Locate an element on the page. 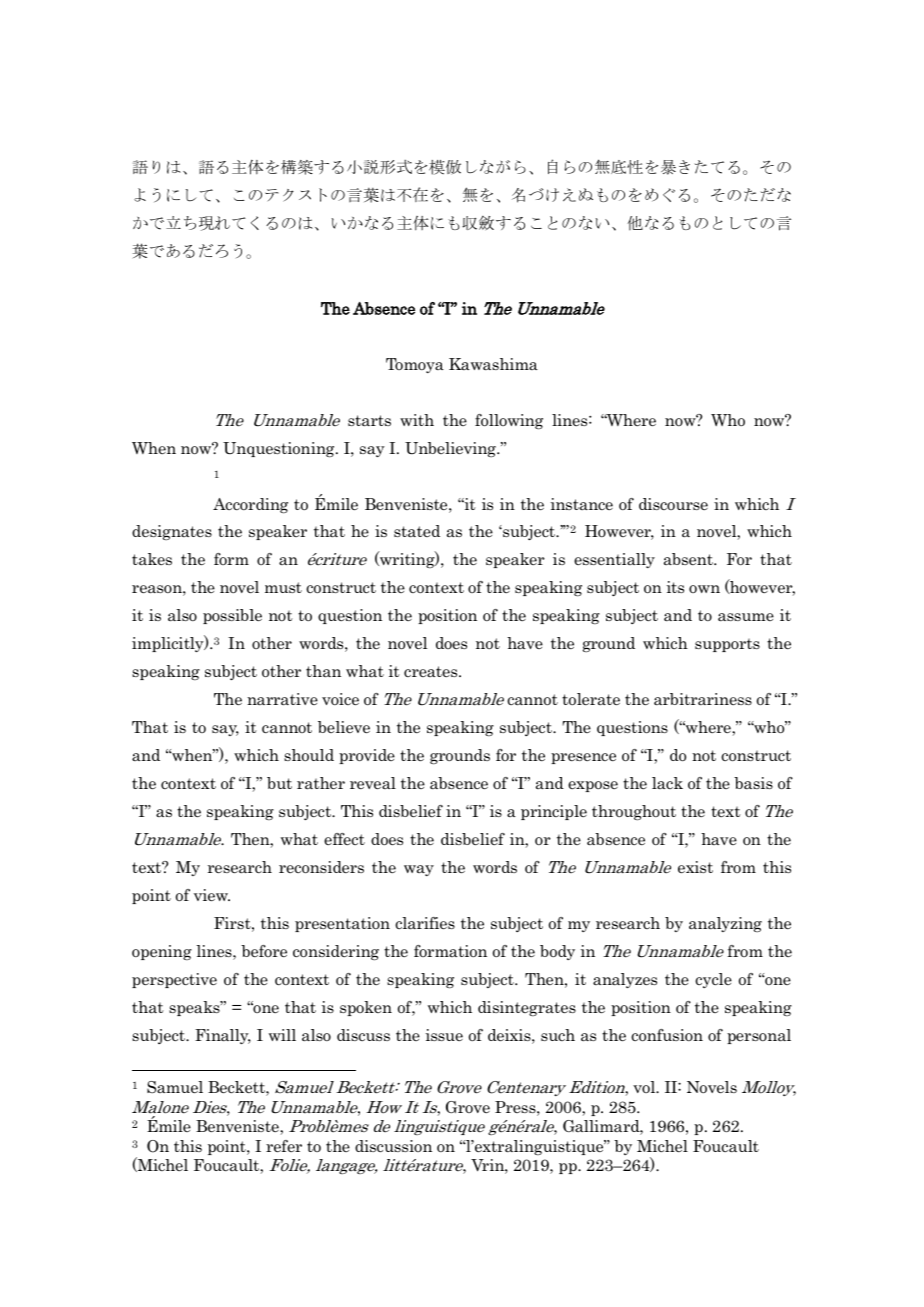  discourse is located at coordinates (673, 504).
